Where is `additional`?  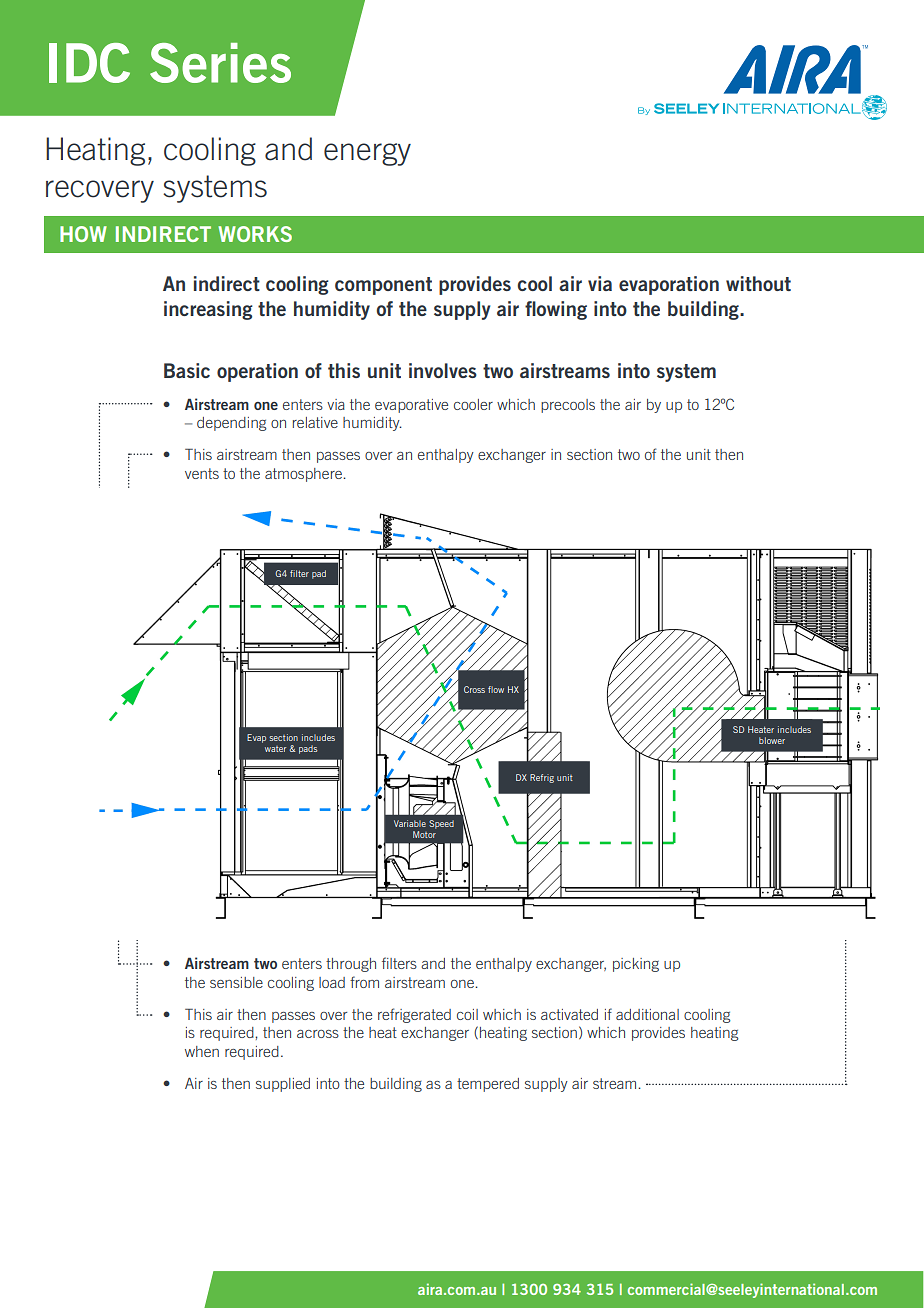 additional is located at coordinates (647, 1014).
